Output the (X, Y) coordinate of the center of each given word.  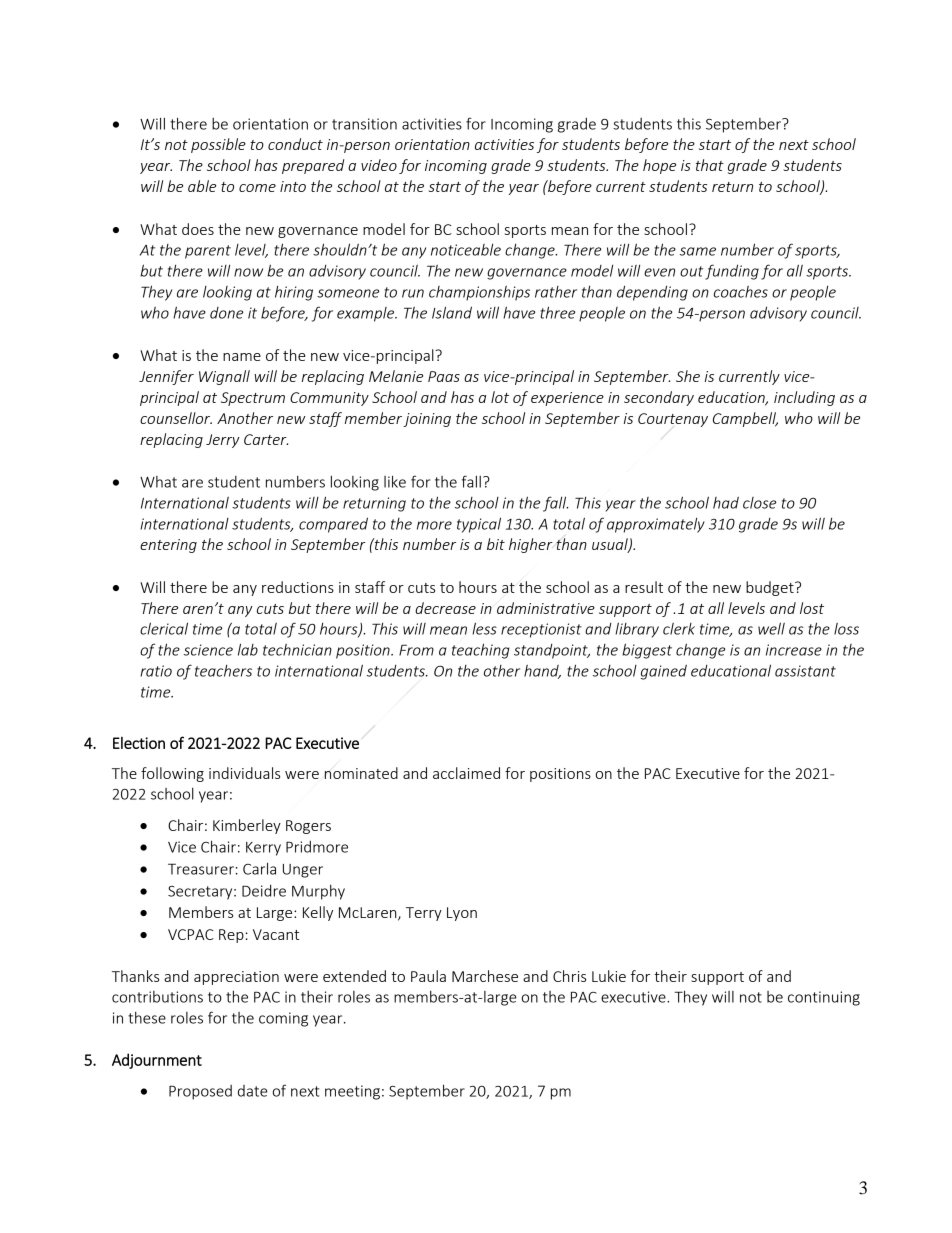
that (710, 165)
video (379, 165)
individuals (244, 773)
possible (218, 145)
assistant (805, 671)
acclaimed (466, 773)
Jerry (223, 441)
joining (427, 420)
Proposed (200, 1092)
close (759, 503)
